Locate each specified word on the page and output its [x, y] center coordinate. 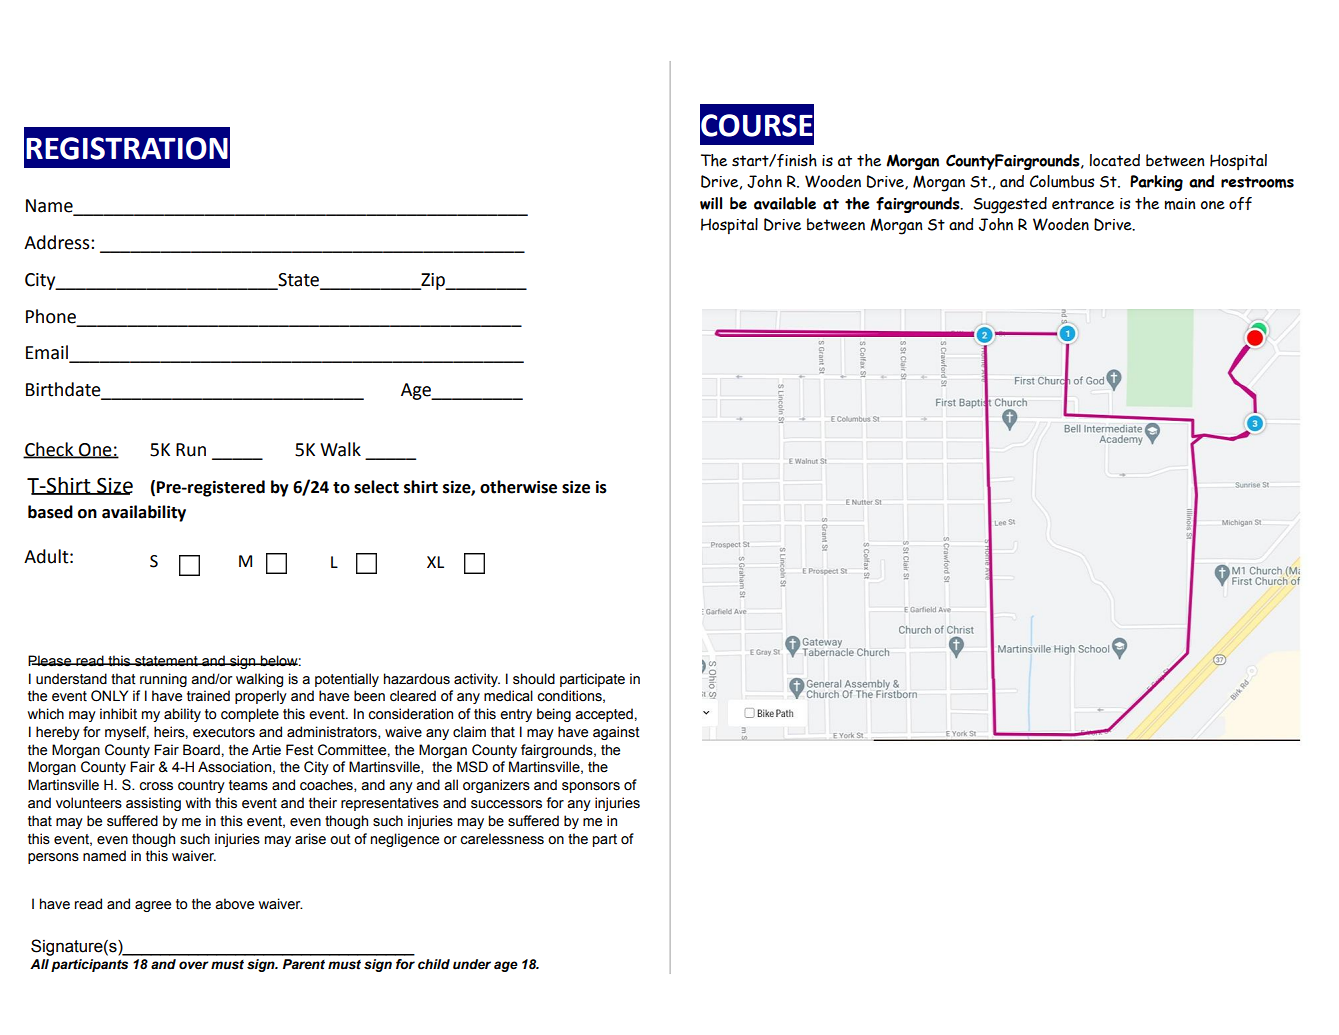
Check [49, 450]
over [194, 965]
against [616, 733]
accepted [604, 715]
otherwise [518, 487]
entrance [1083, 204]
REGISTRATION [127, 148]
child [434, 964]
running [163, 680]
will [711, 203]
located [1115, 160]
